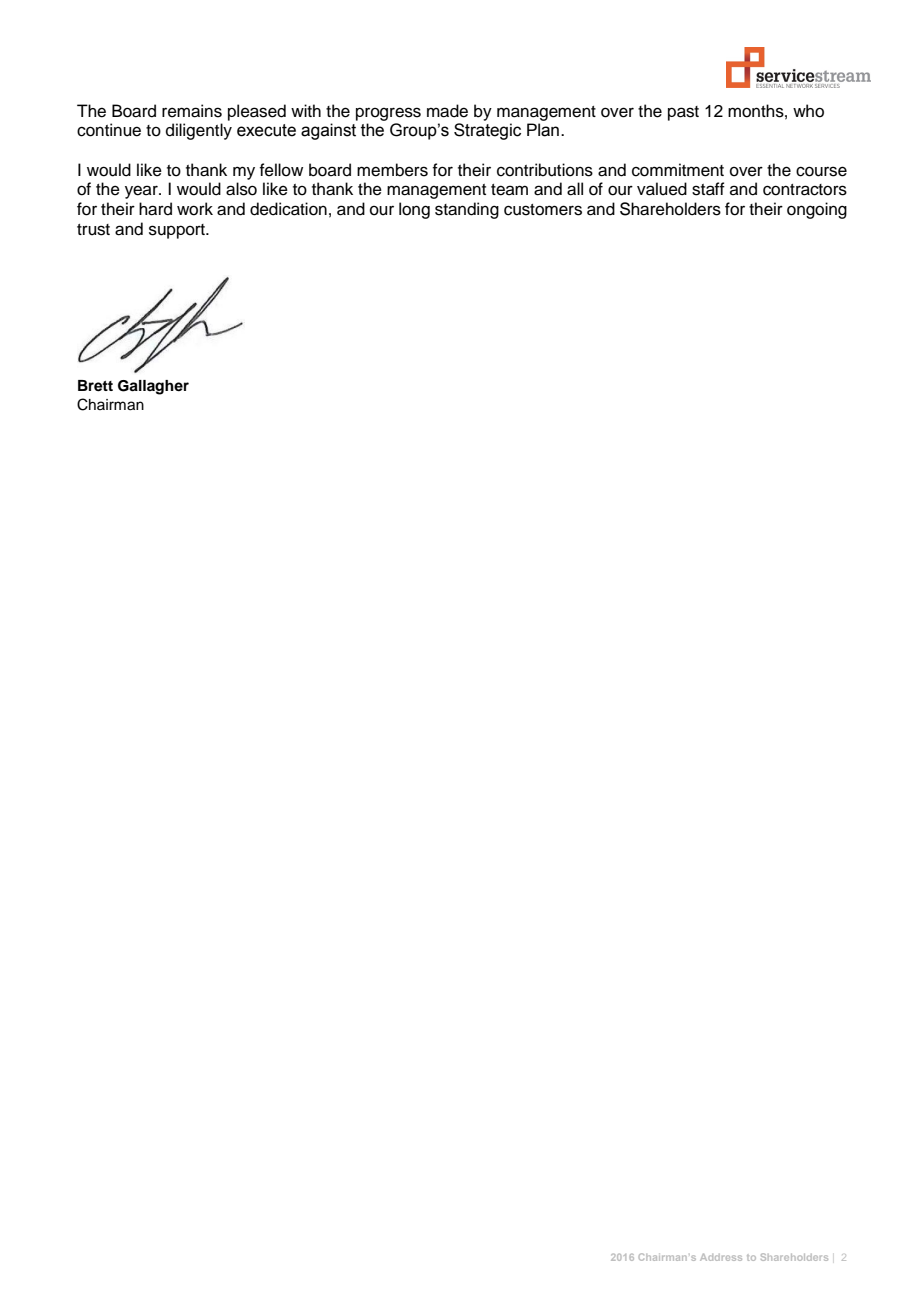 This screenshot has height=1308, width=924. I want to click on ongoing, so click(817, 210).
